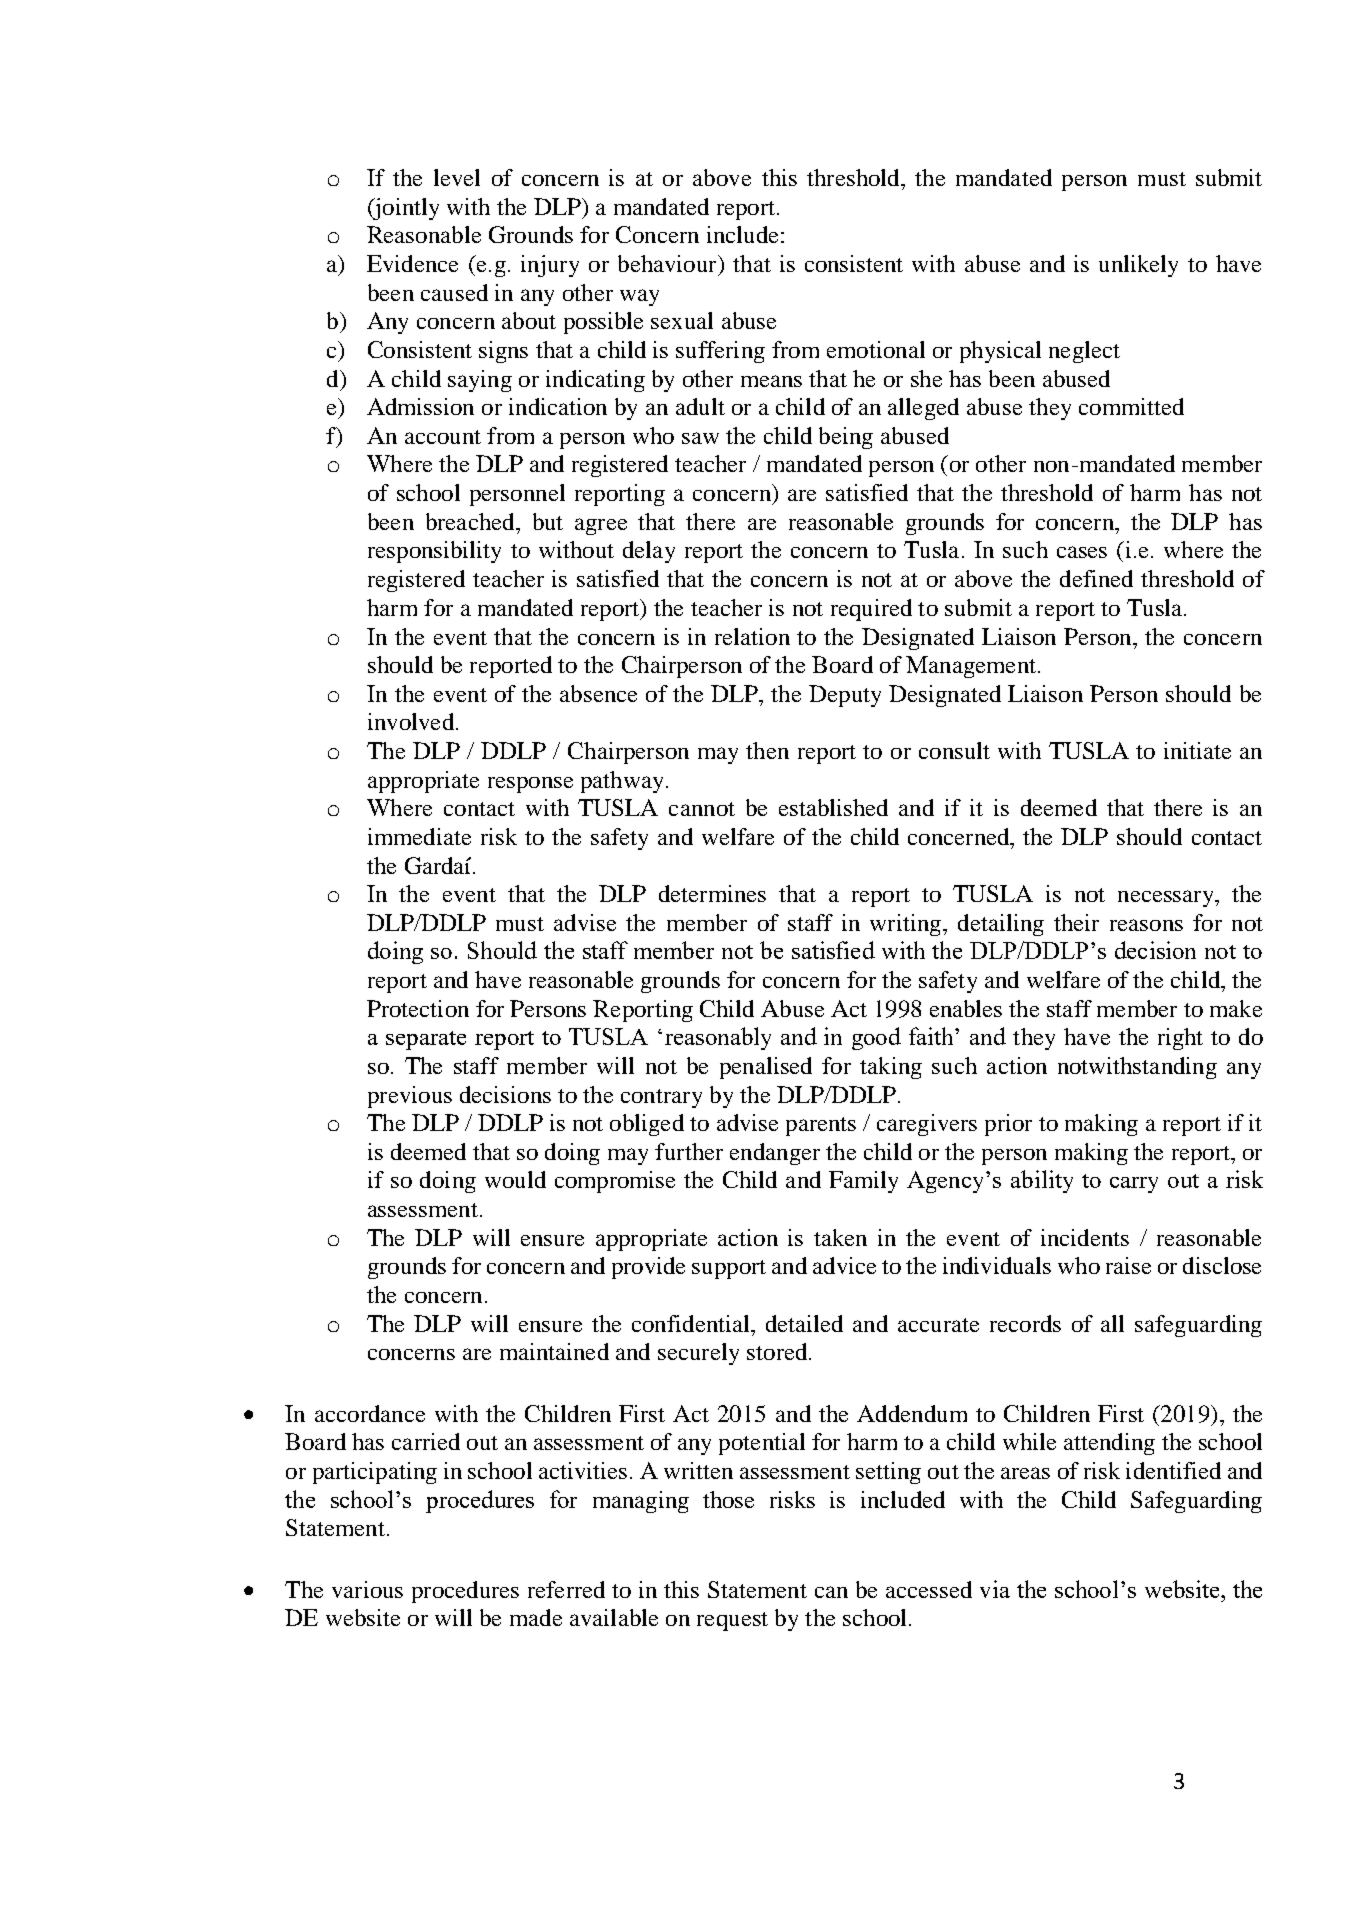  I want to click on taken, so click(840, 1237).
